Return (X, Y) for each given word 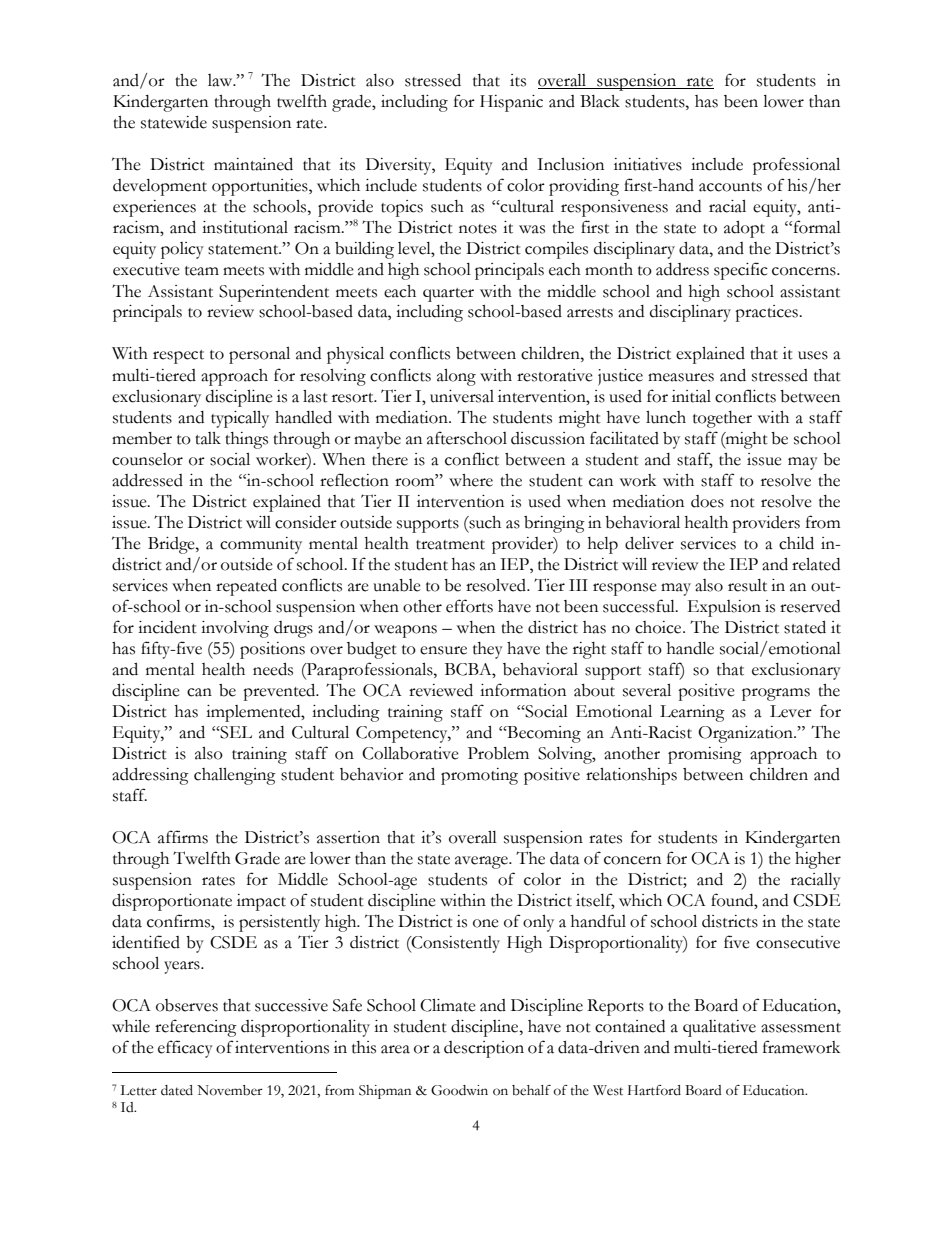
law (221, 80)
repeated (246, 587)
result (747, 585)
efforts (469, 606)
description (484, 1049)
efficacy (185, 1049)
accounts (730, 187)
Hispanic (511, 103)
